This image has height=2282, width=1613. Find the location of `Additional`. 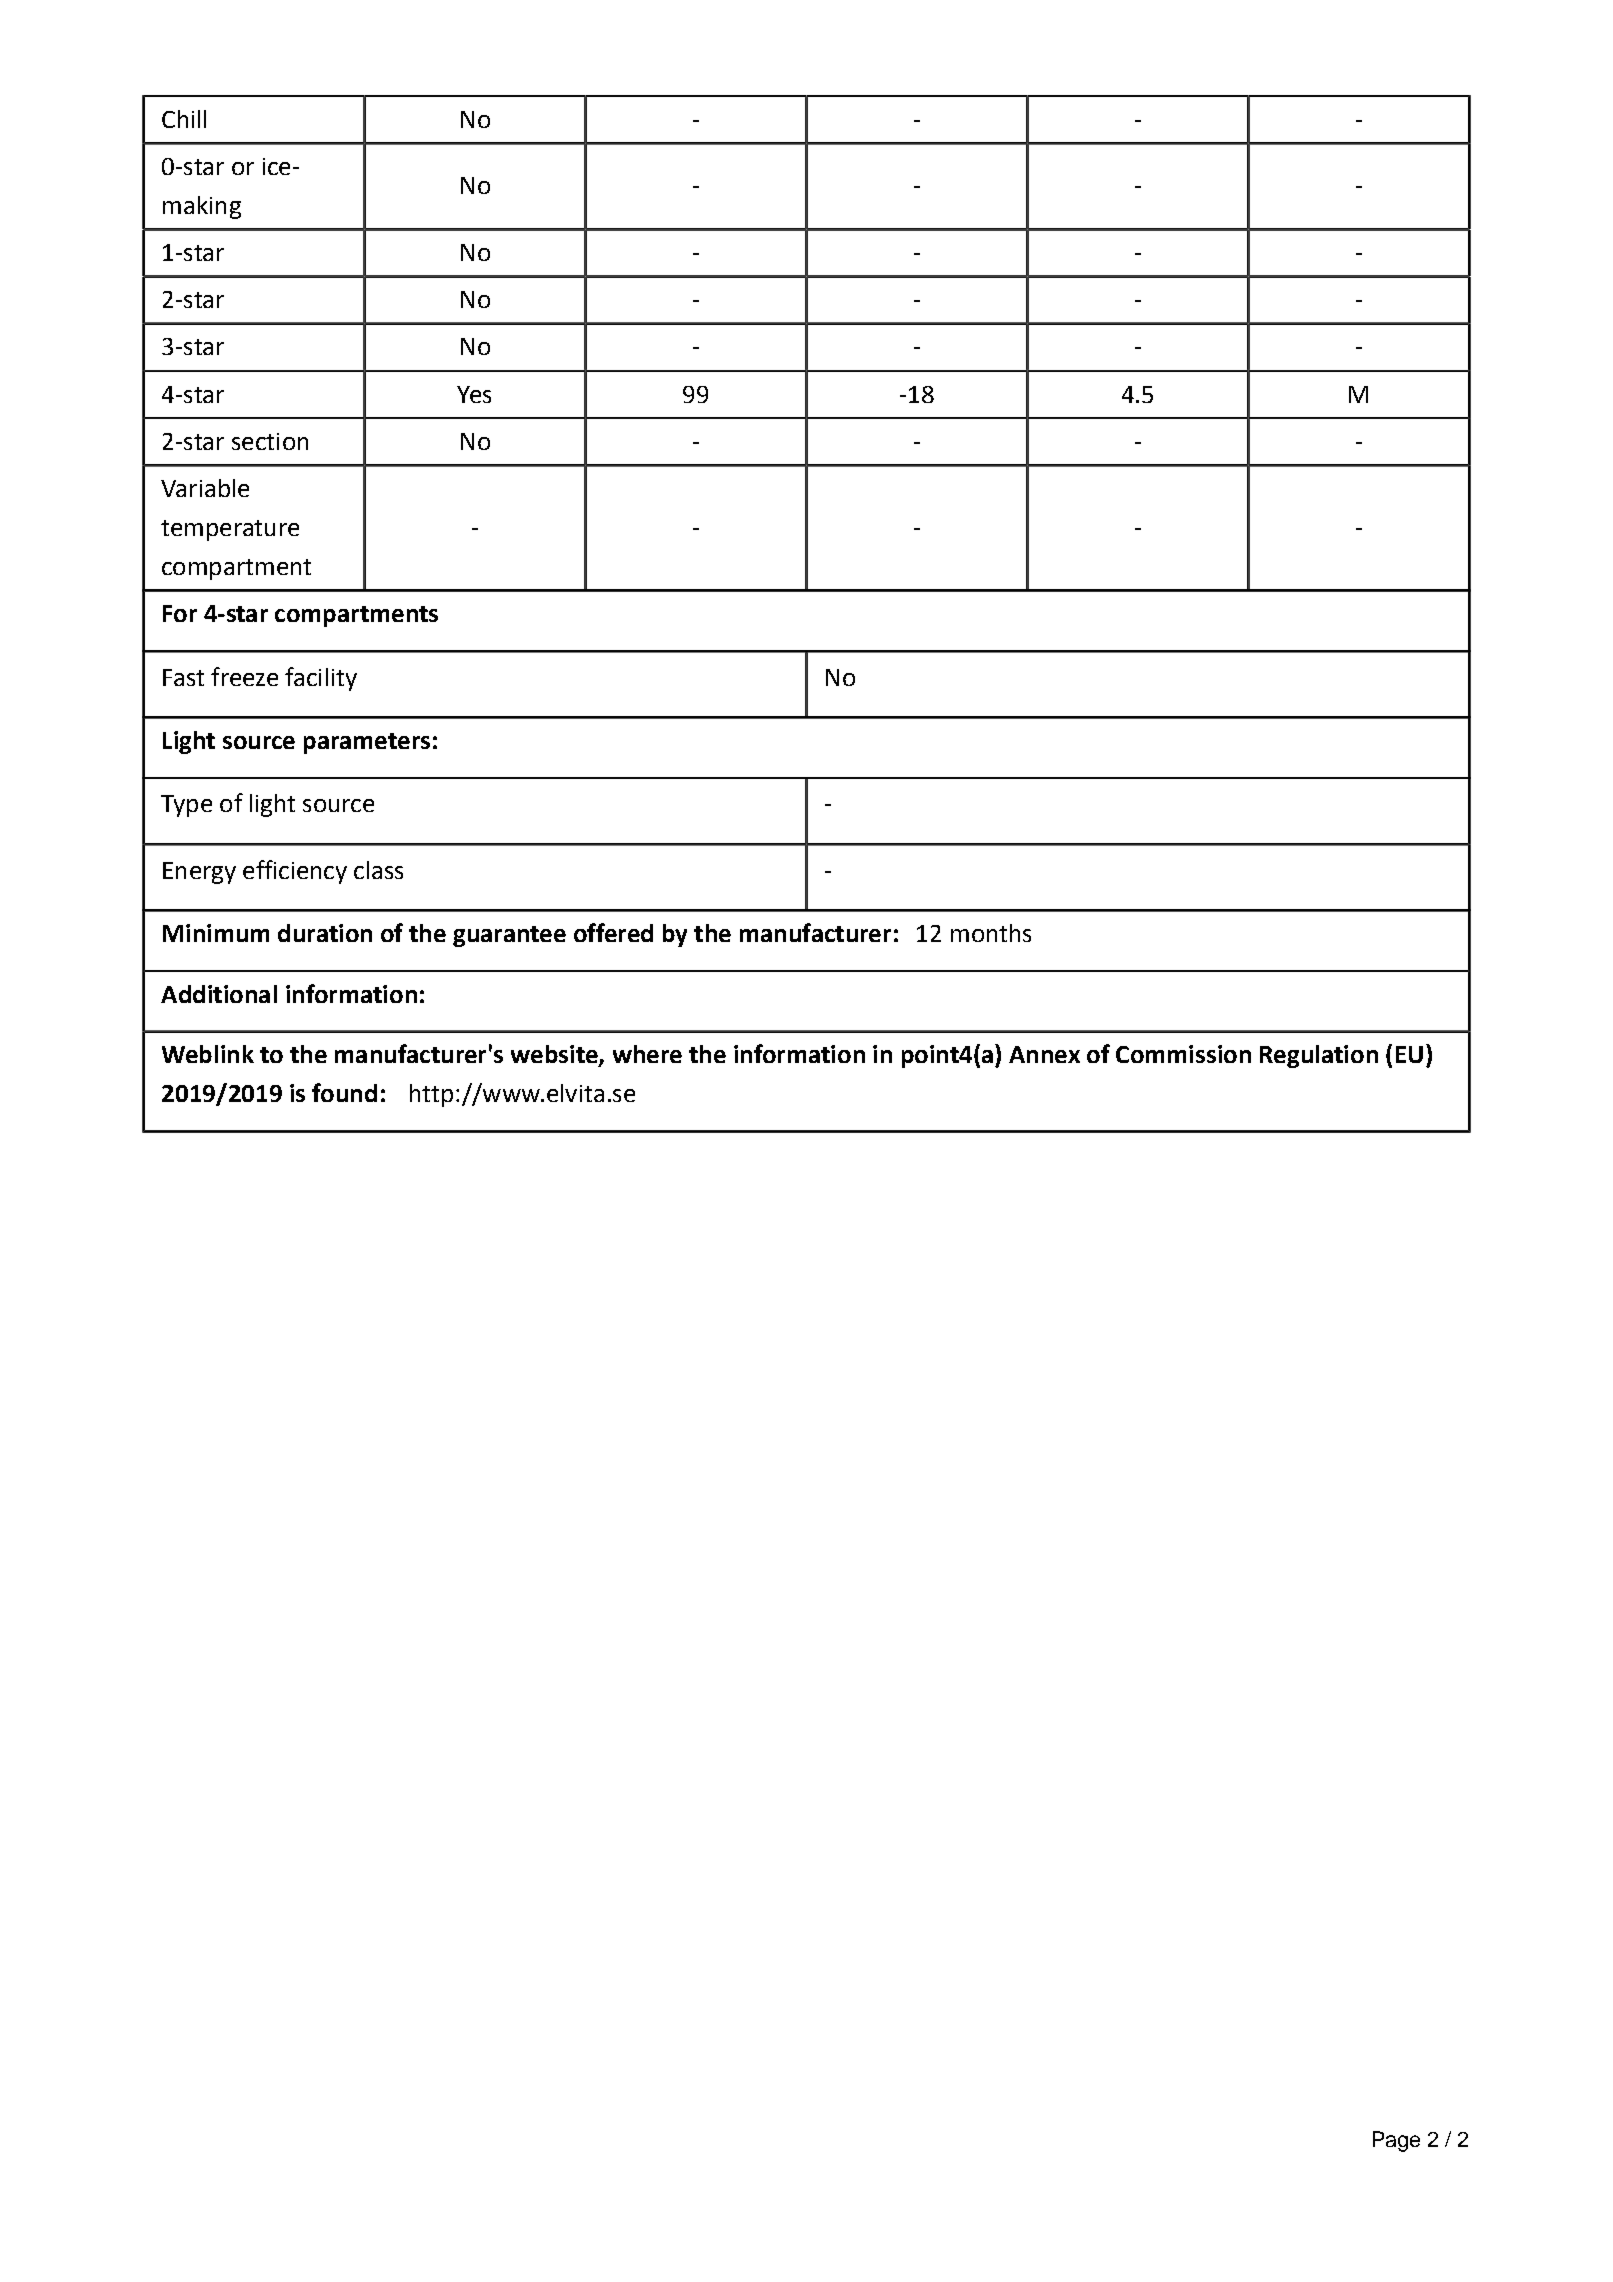

Additional is located at coordinates (219, 994).
